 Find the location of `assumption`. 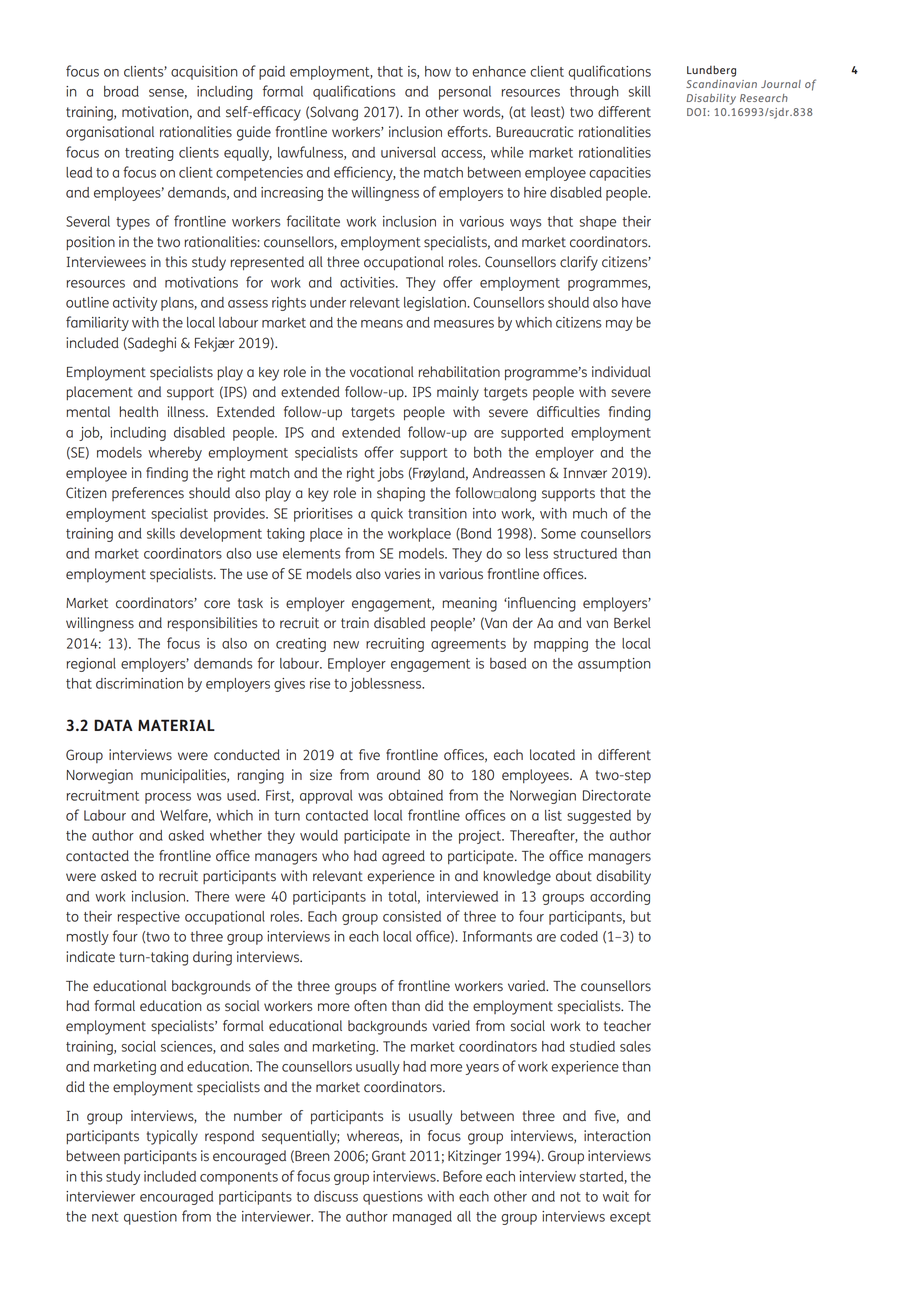

assumption is located at coordinates (614, 665).
